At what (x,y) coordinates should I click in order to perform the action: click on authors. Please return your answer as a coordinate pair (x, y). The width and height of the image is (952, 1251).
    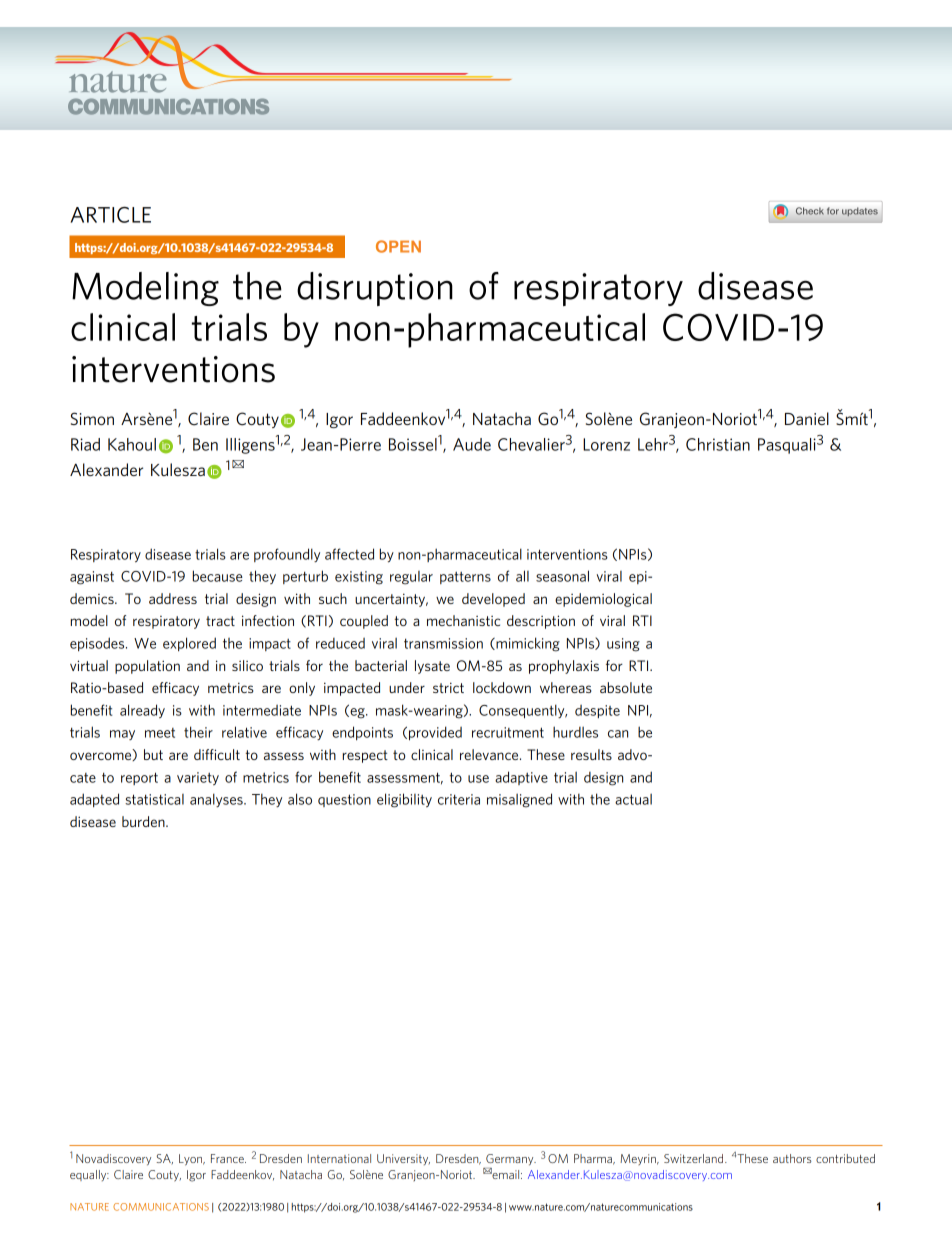
    Looking at the image, I should click on (792, 1158).
